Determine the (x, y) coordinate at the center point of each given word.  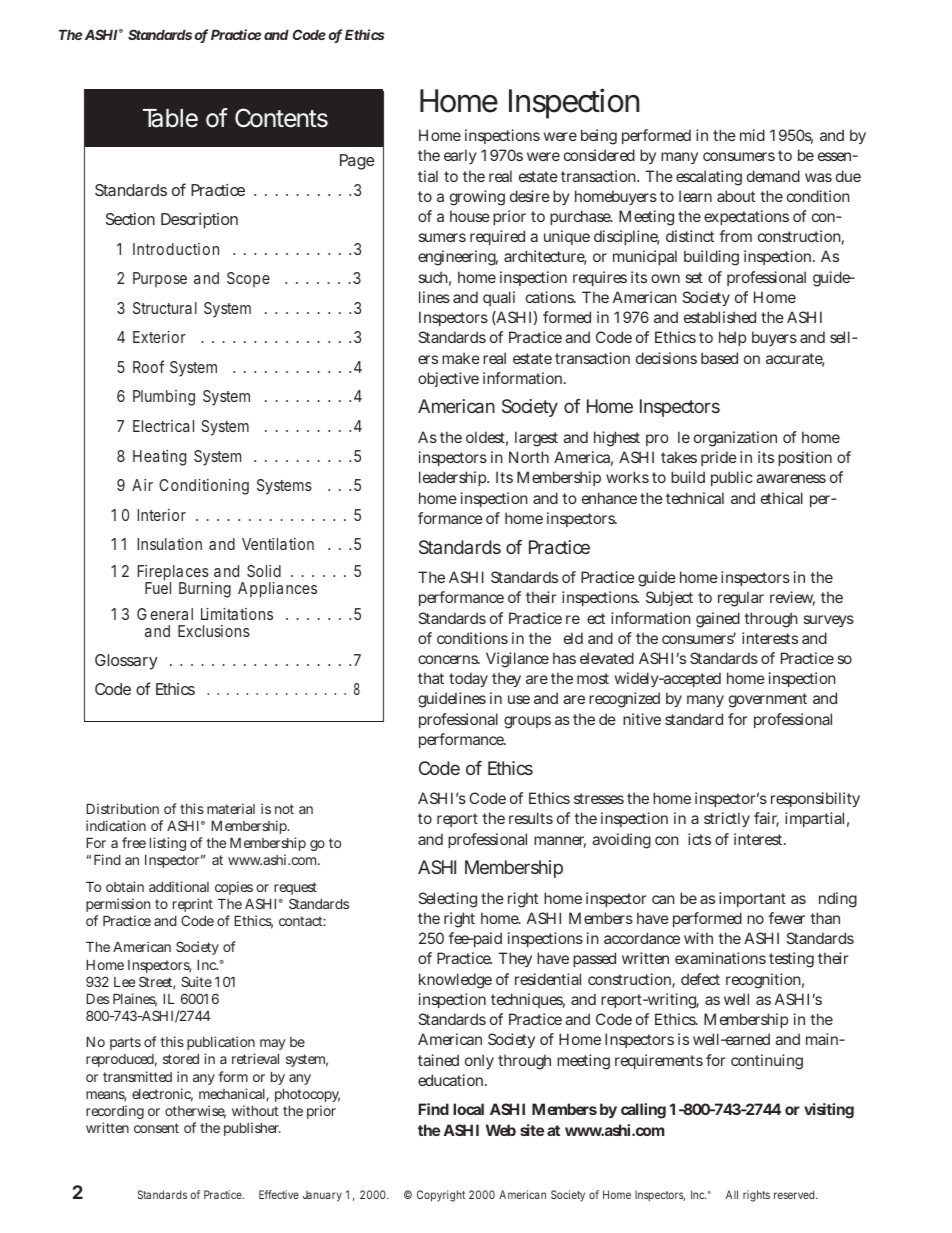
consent (156, 1128)
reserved (796, 1194)
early (460, 156)
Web (501, 1130)
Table (170, 118)
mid (752, 135)
